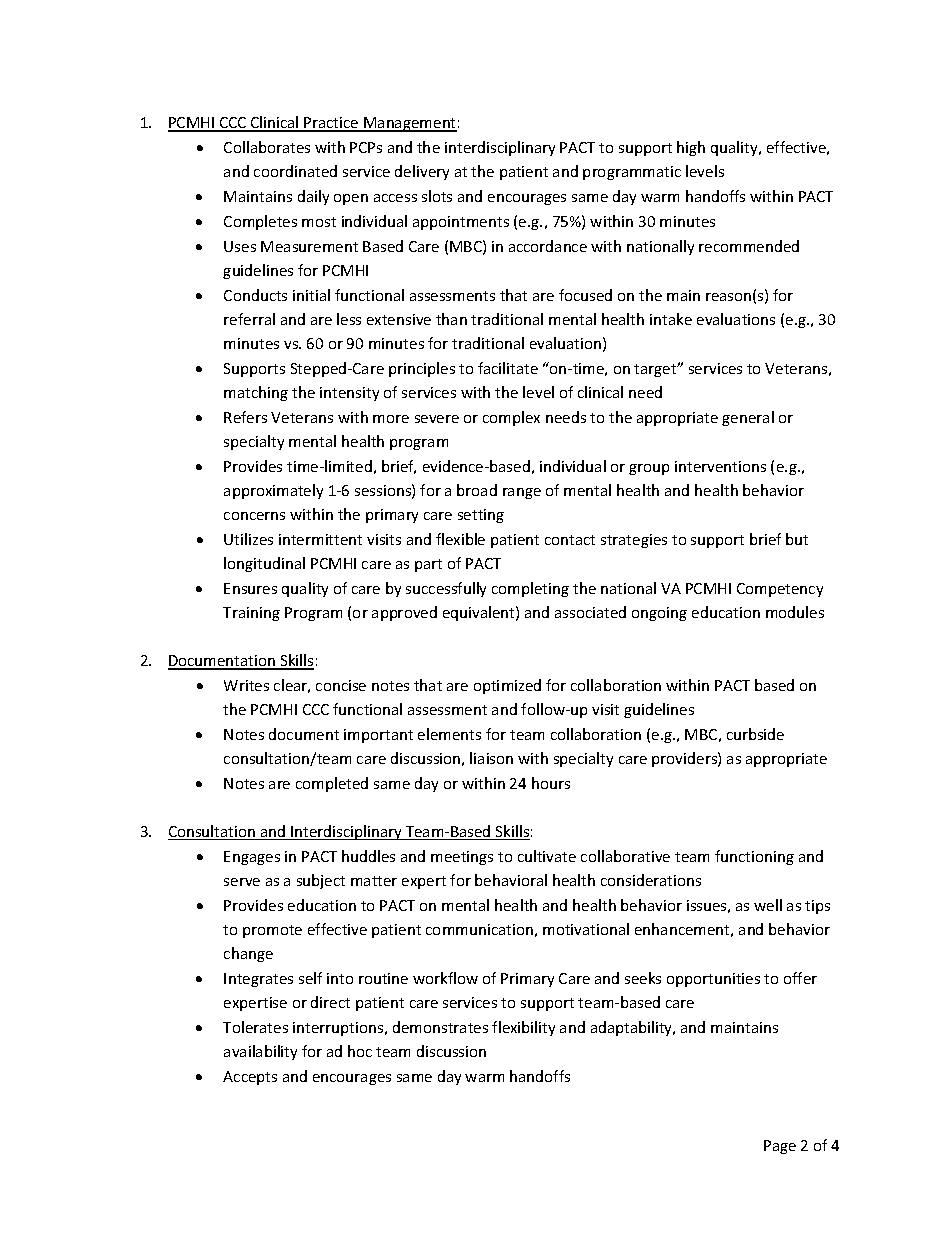  I want to click on functioning, so click(754, 857).
